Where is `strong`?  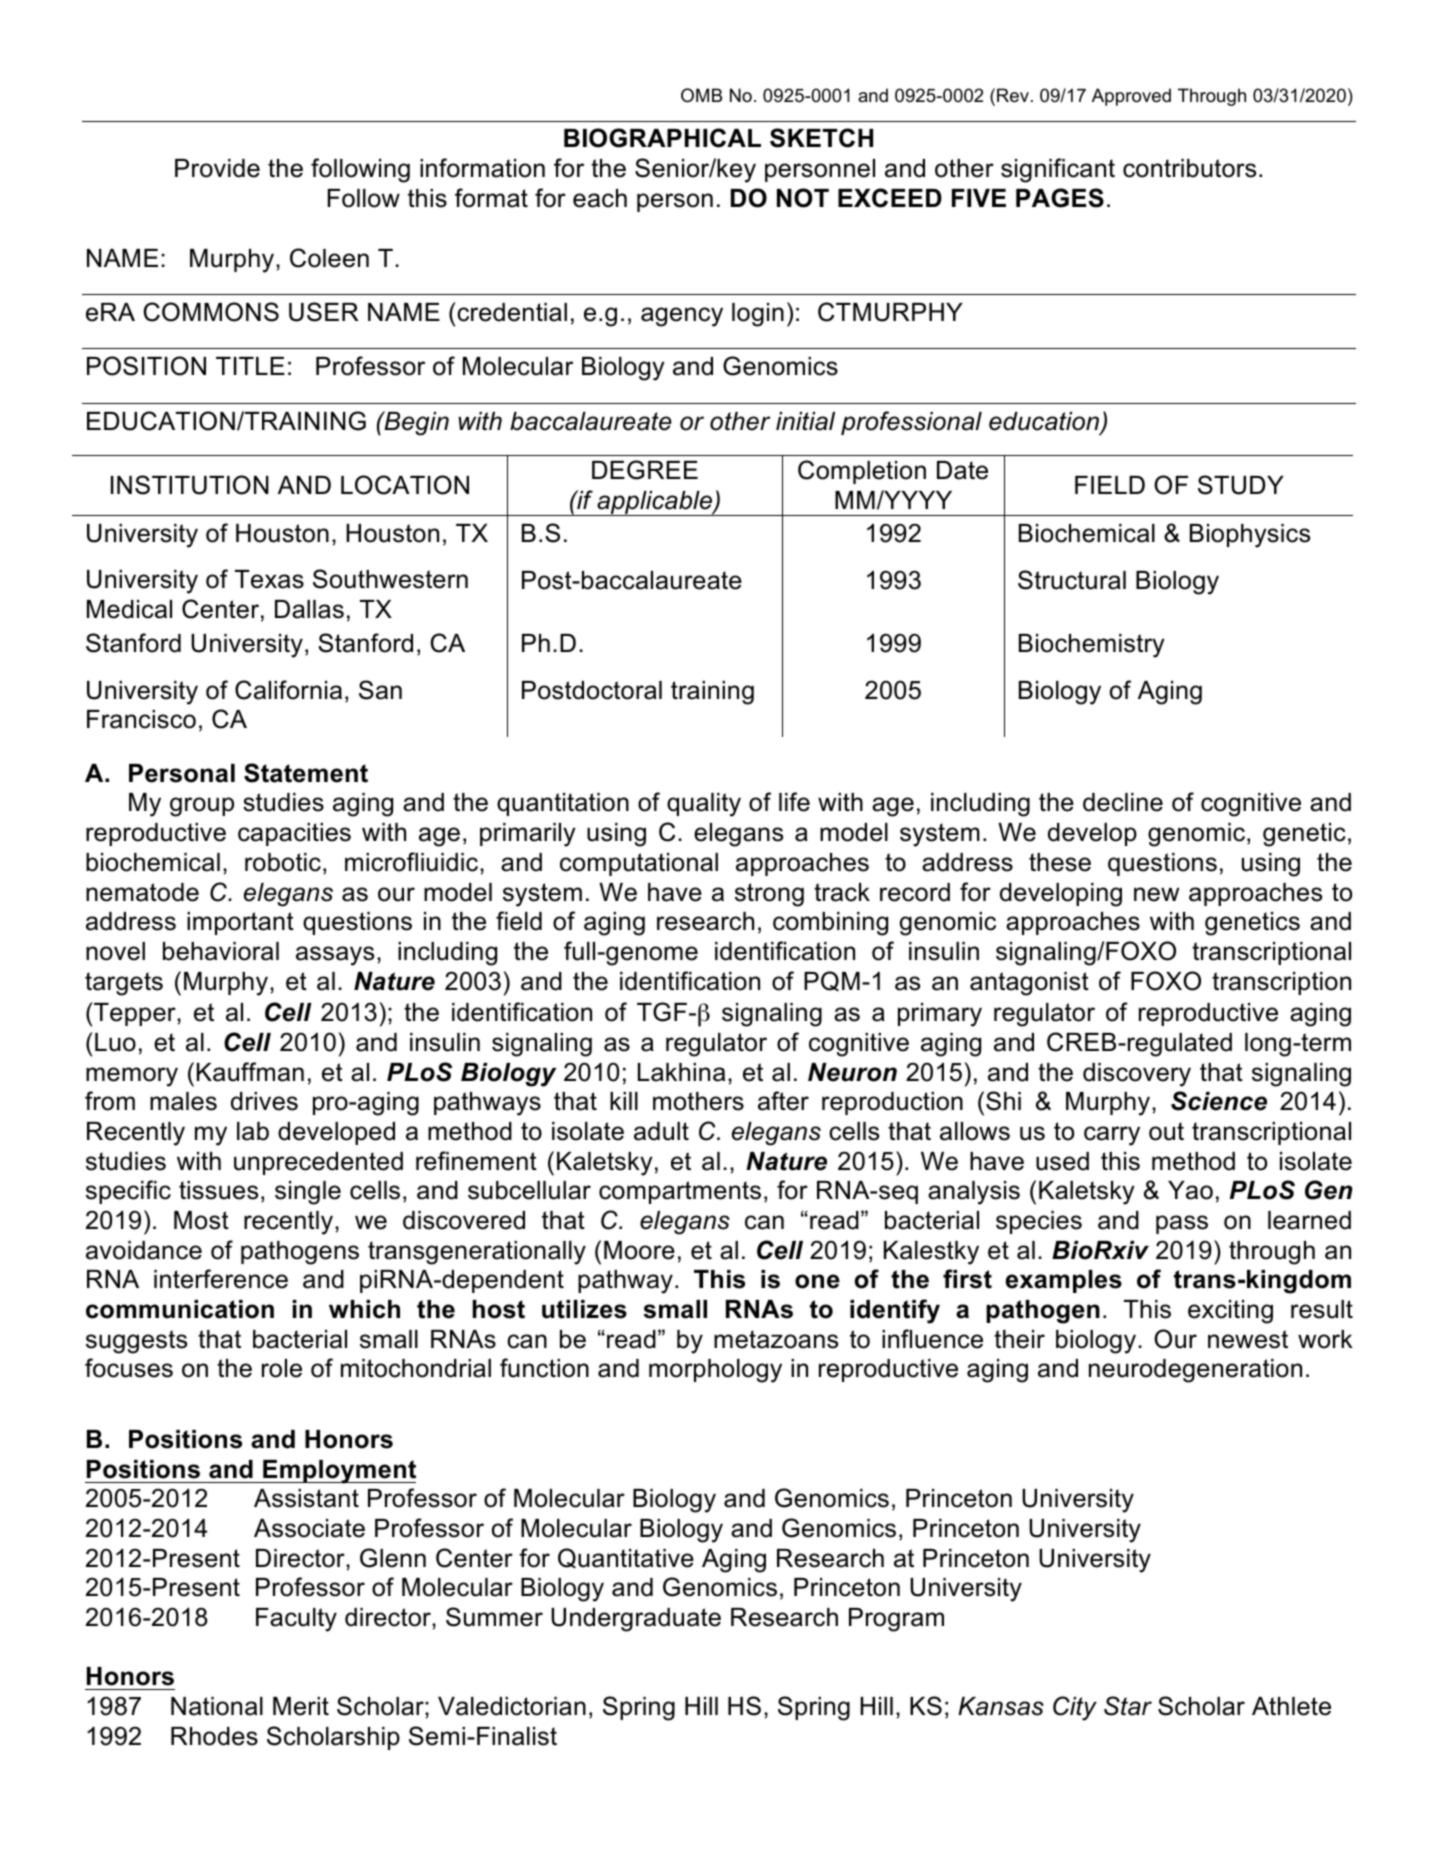 strong is located at coordinates (769, 895).
